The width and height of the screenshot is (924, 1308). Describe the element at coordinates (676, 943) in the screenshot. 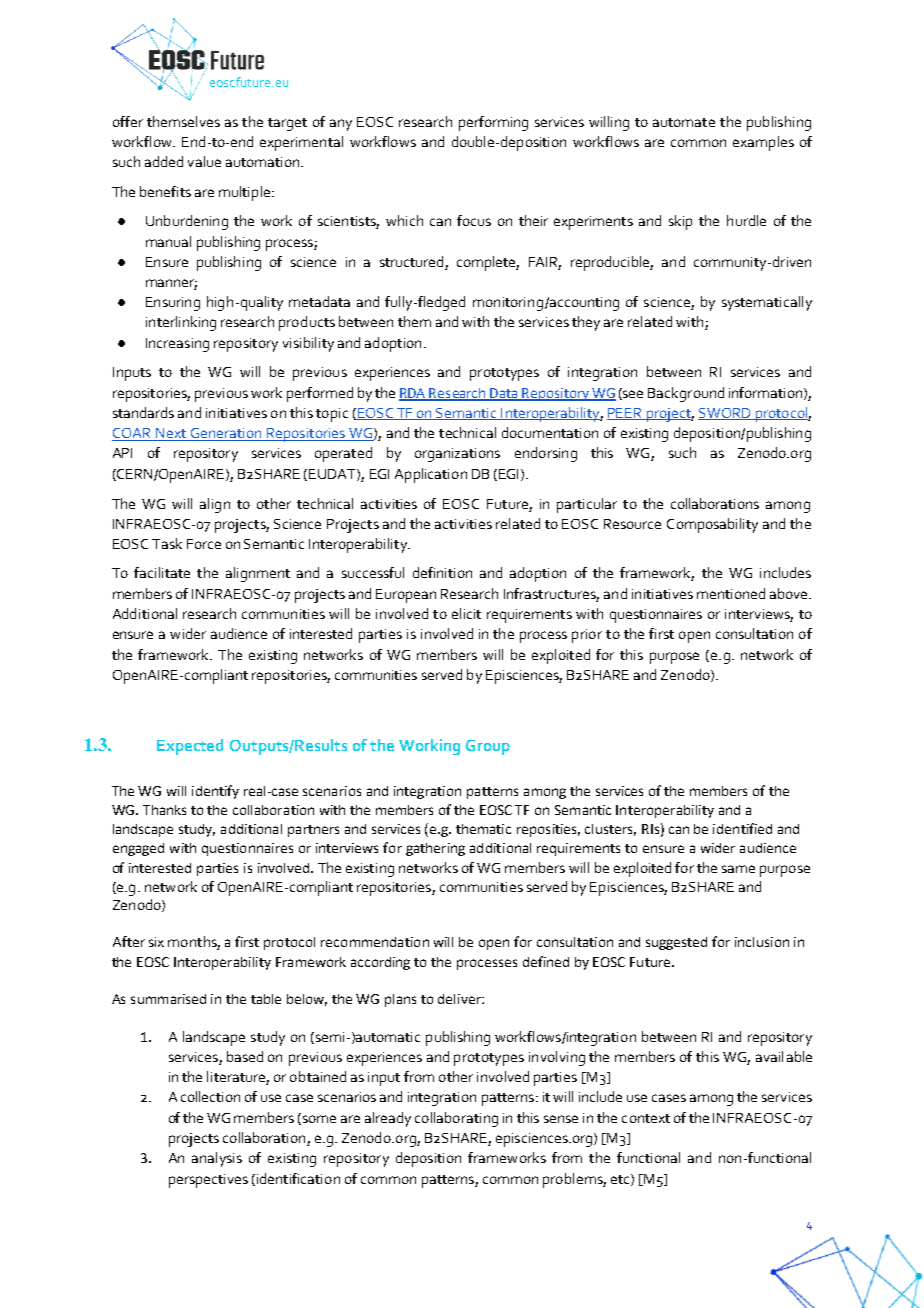

I see `suggested` at that location.
